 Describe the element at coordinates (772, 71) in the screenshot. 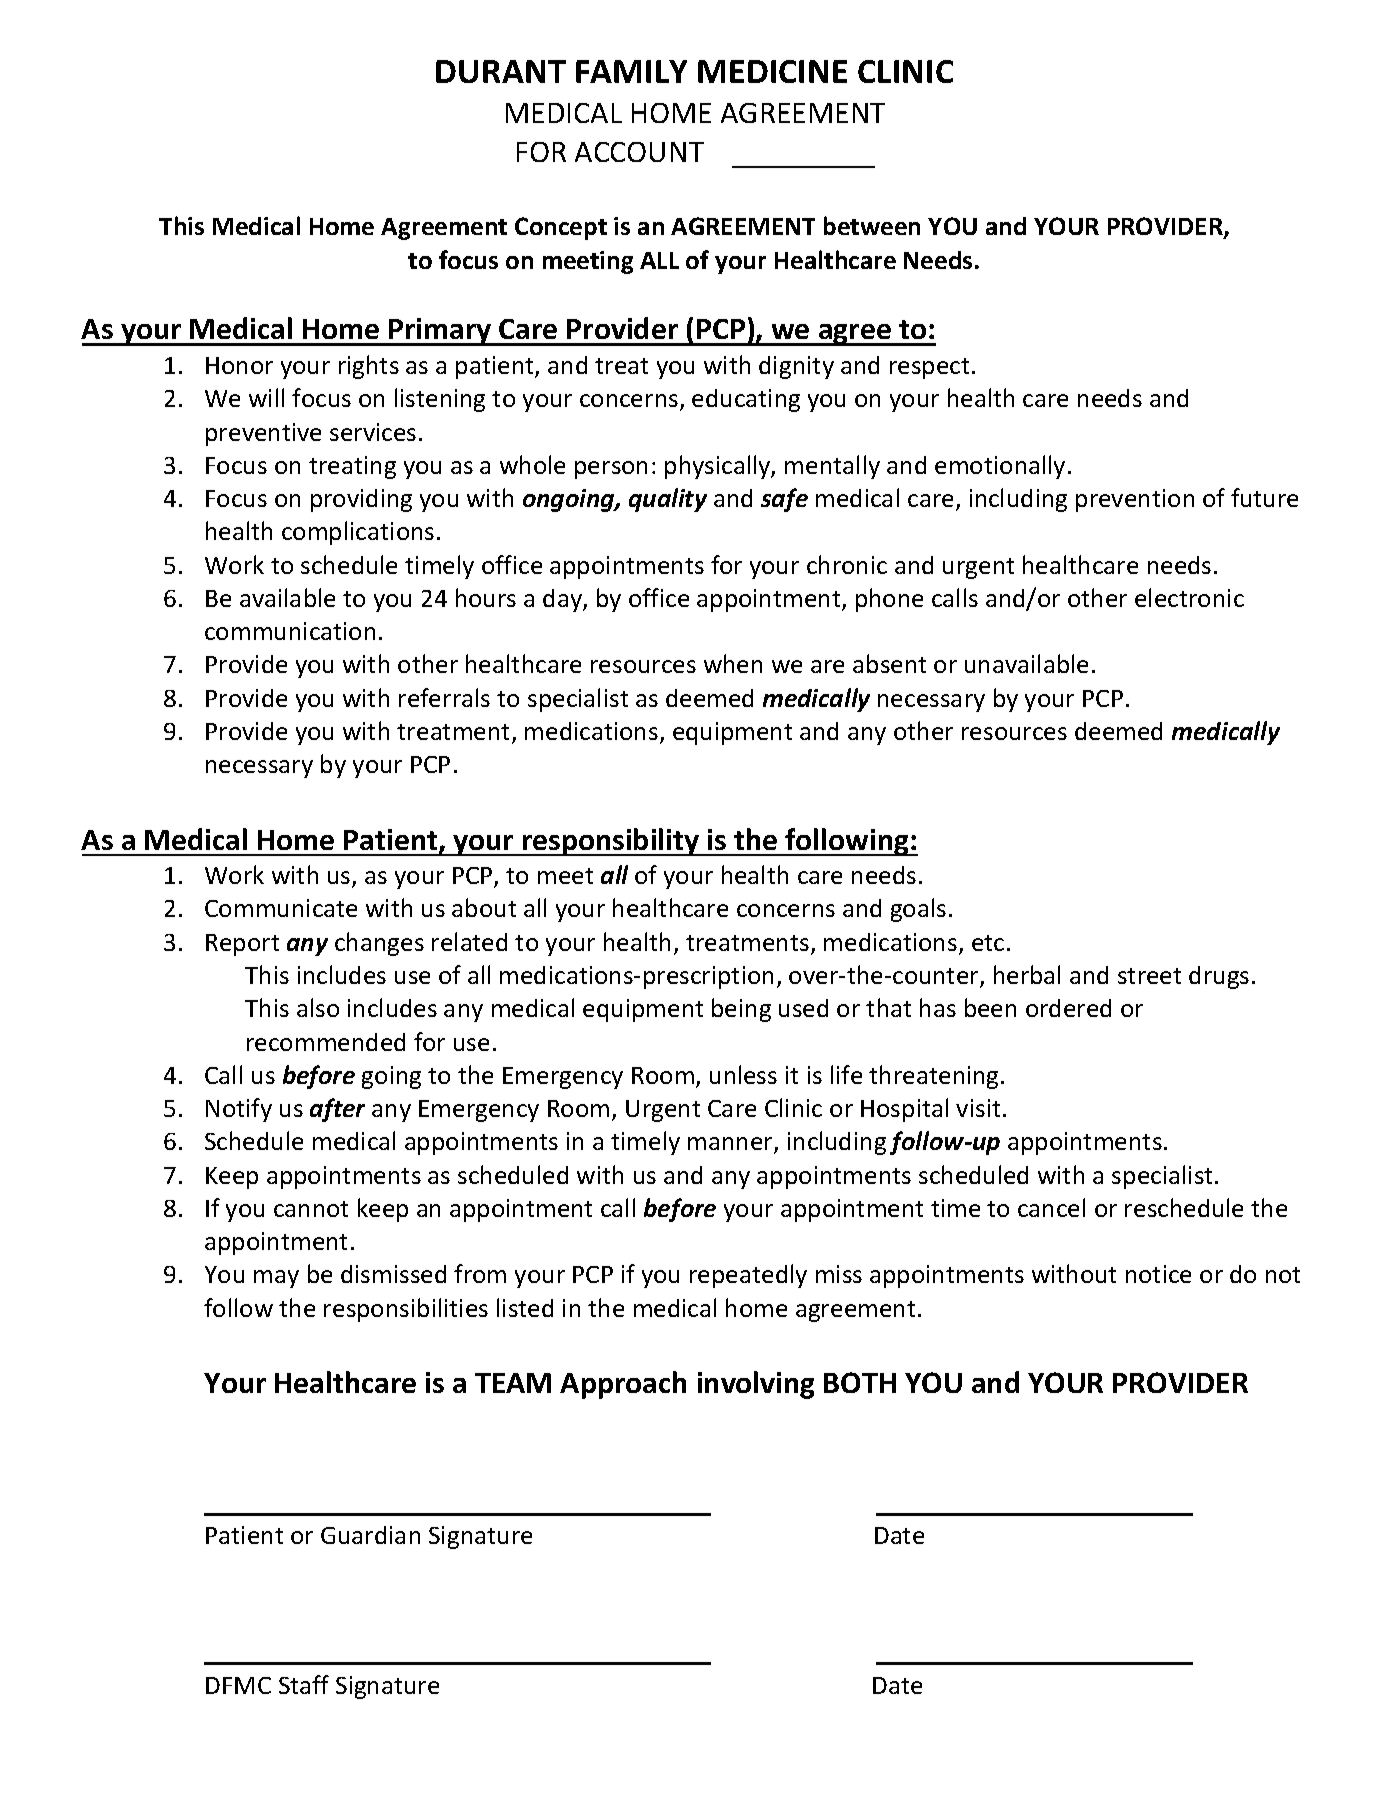

I see `MEDICINE` at that location.
